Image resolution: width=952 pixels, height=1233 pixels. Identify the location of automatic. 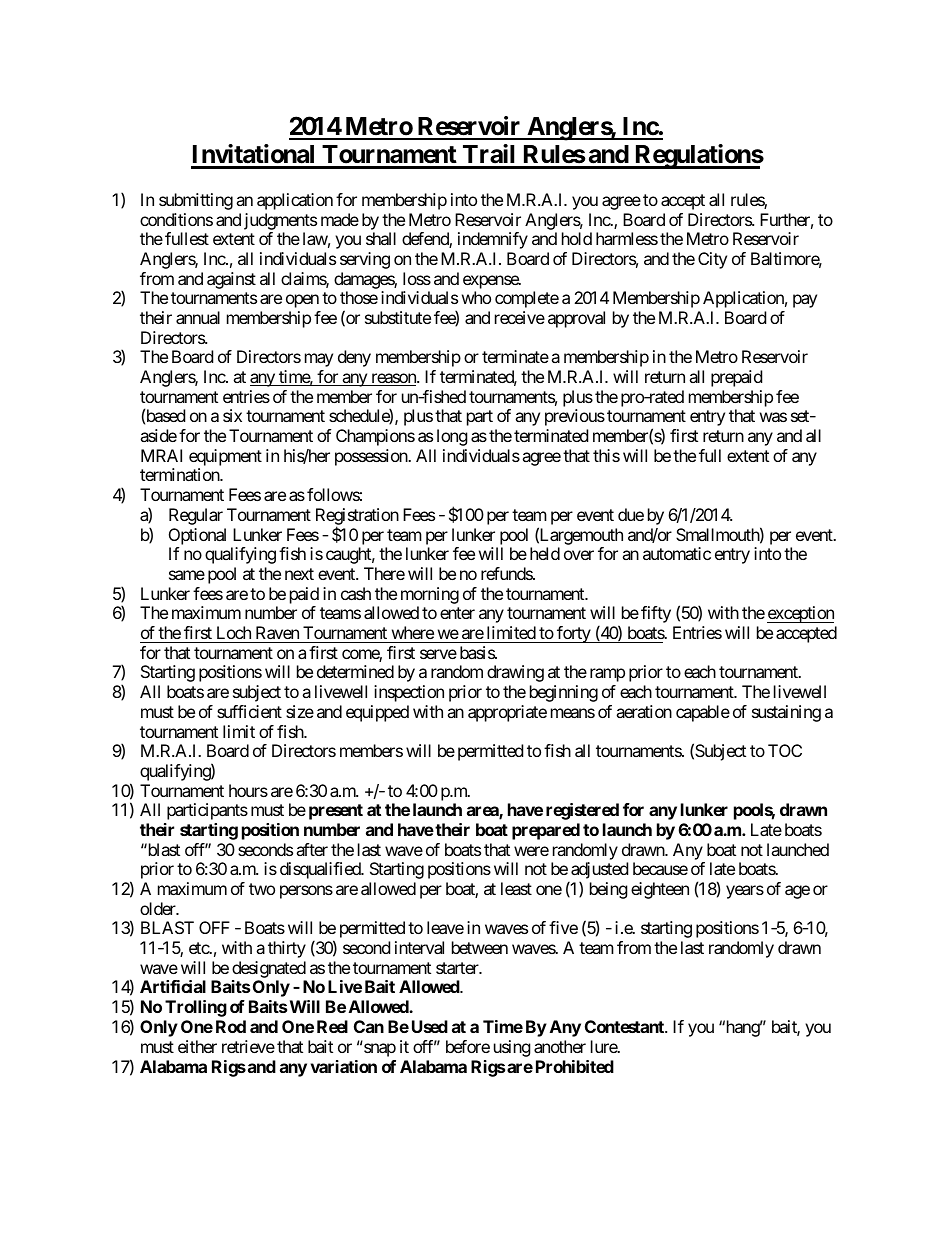
(677, 553).
